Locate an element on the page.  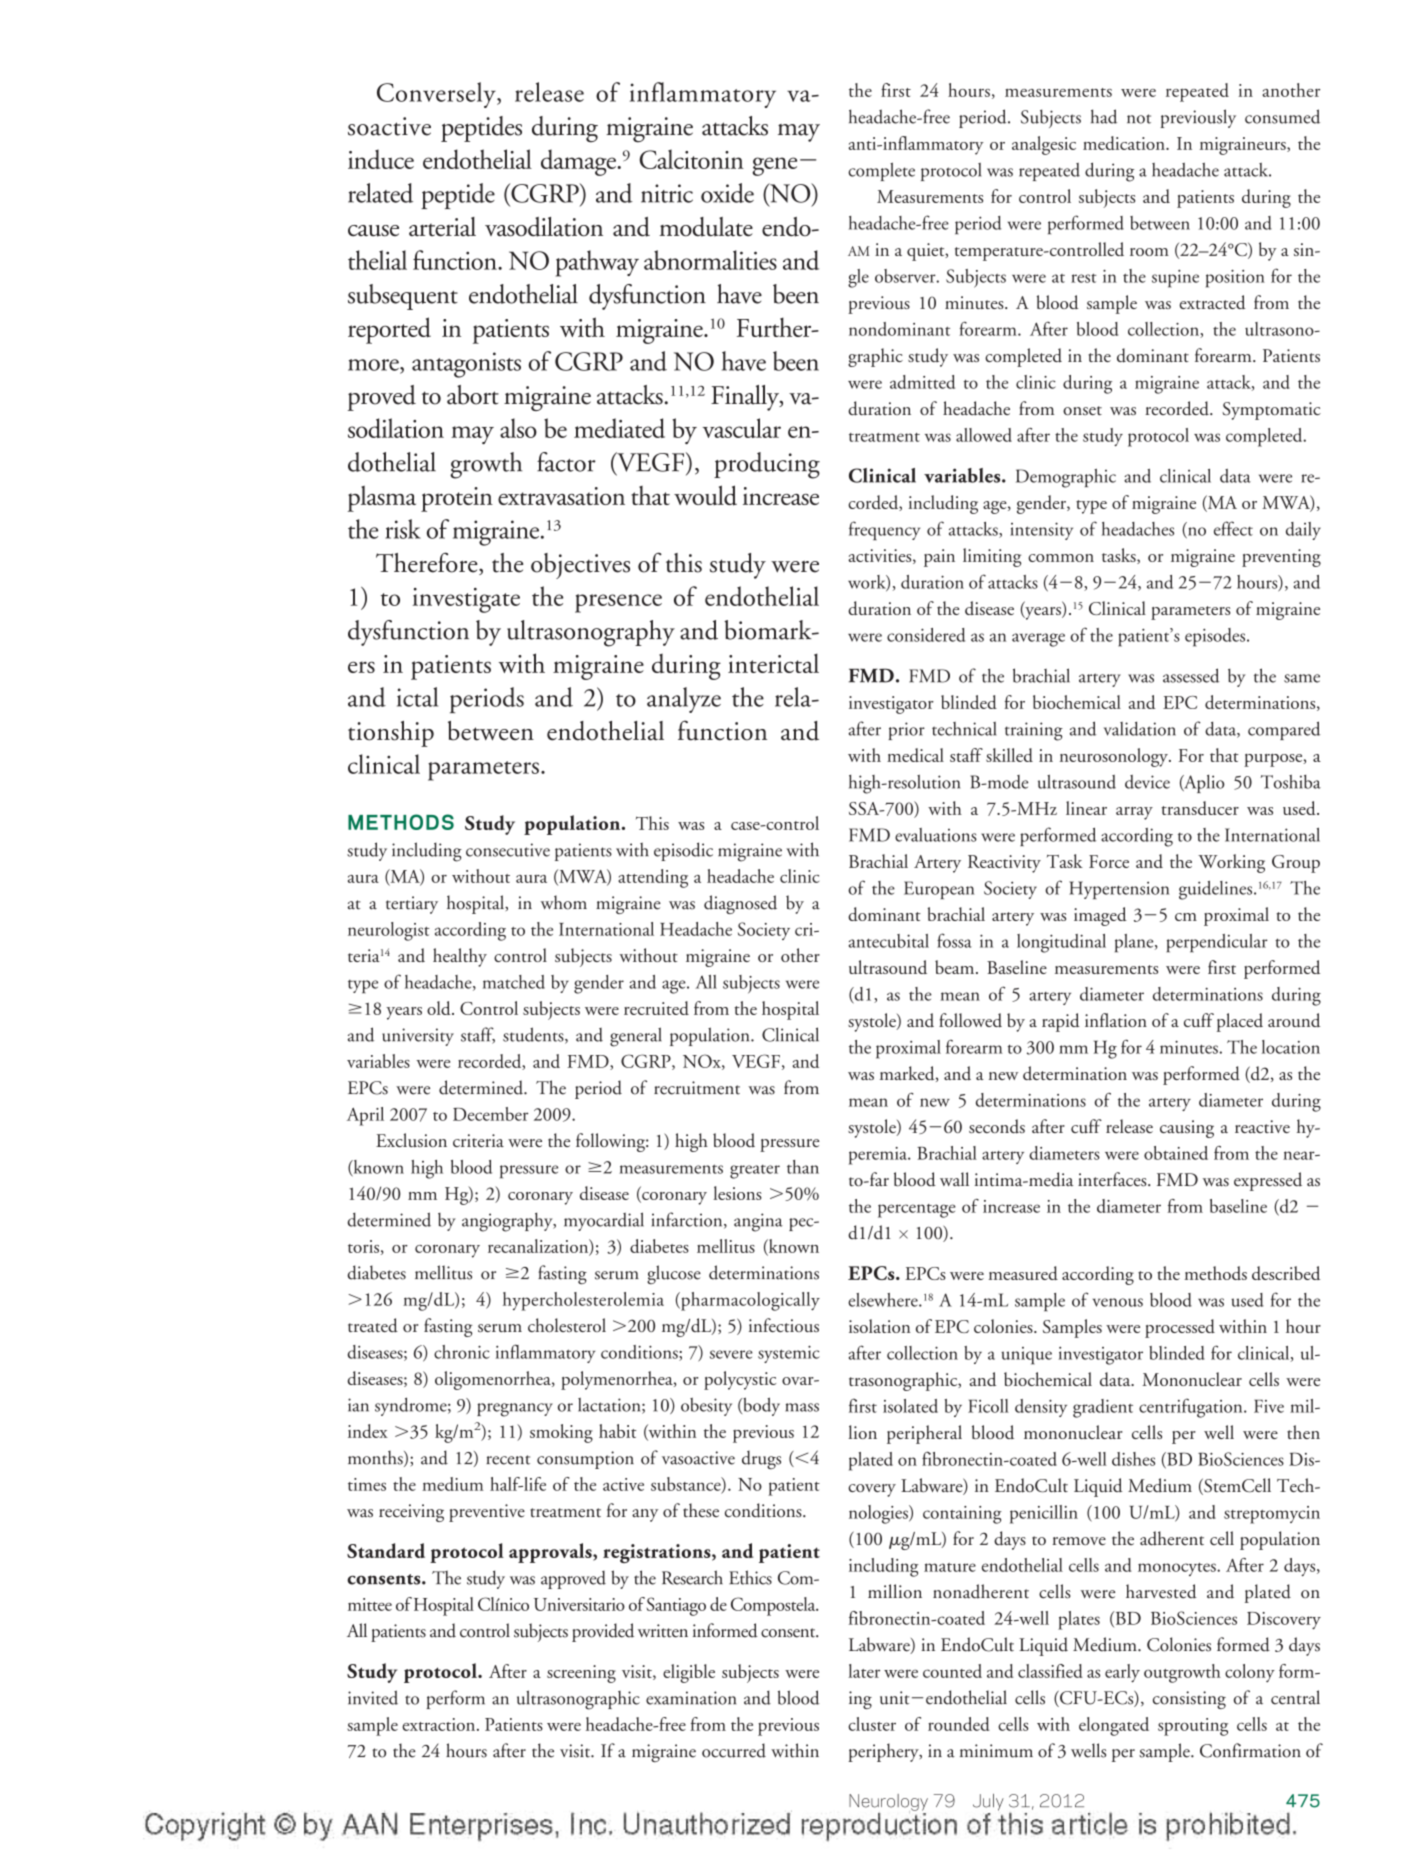
medication is located at coordinates (1125, 143).
